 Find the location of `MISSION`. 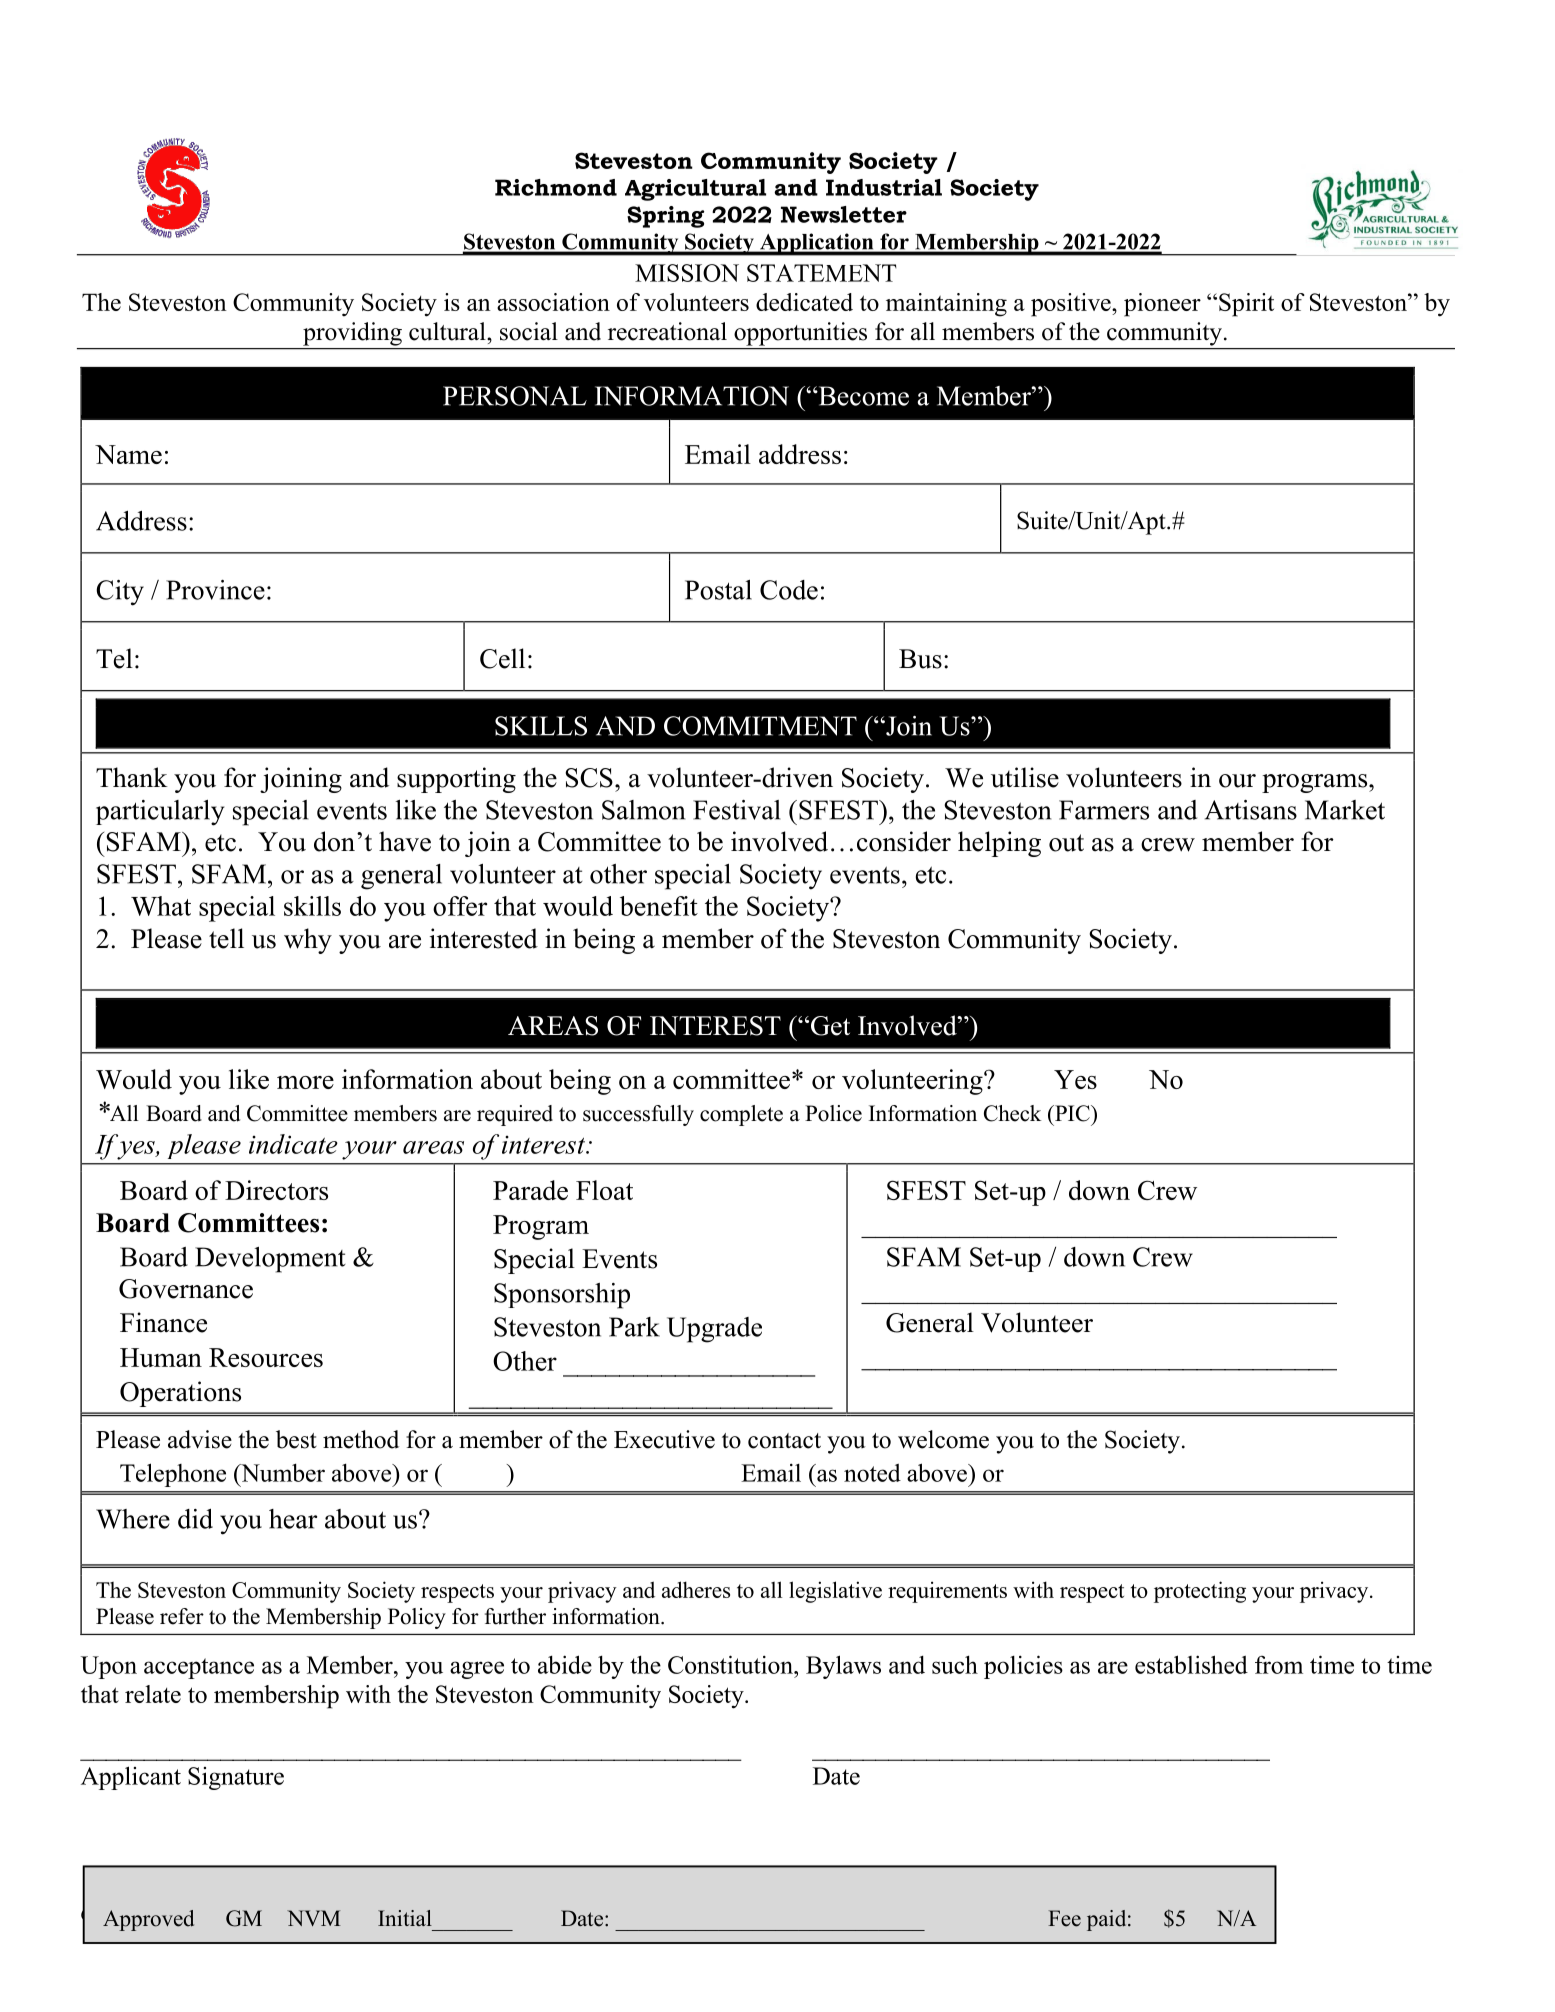

MISSION is located at coordinates (687, 273).
